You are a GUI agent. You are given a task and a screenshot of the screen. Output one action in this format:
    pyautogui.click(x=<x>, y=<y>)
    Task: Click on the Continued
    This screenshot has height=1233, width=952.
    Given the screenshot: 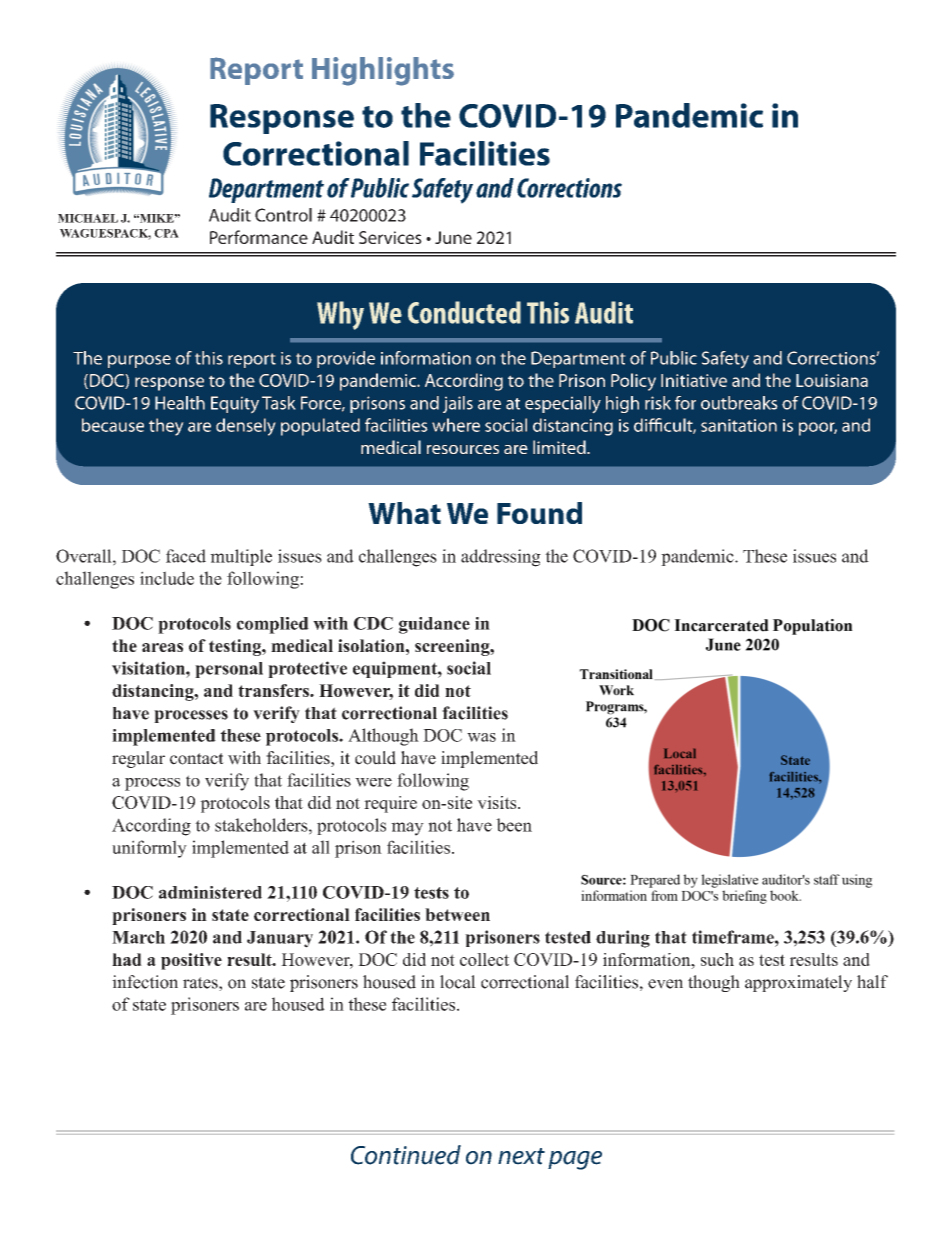 What is the action you would take?
    pyautogui.click(x=406, y=1155)
